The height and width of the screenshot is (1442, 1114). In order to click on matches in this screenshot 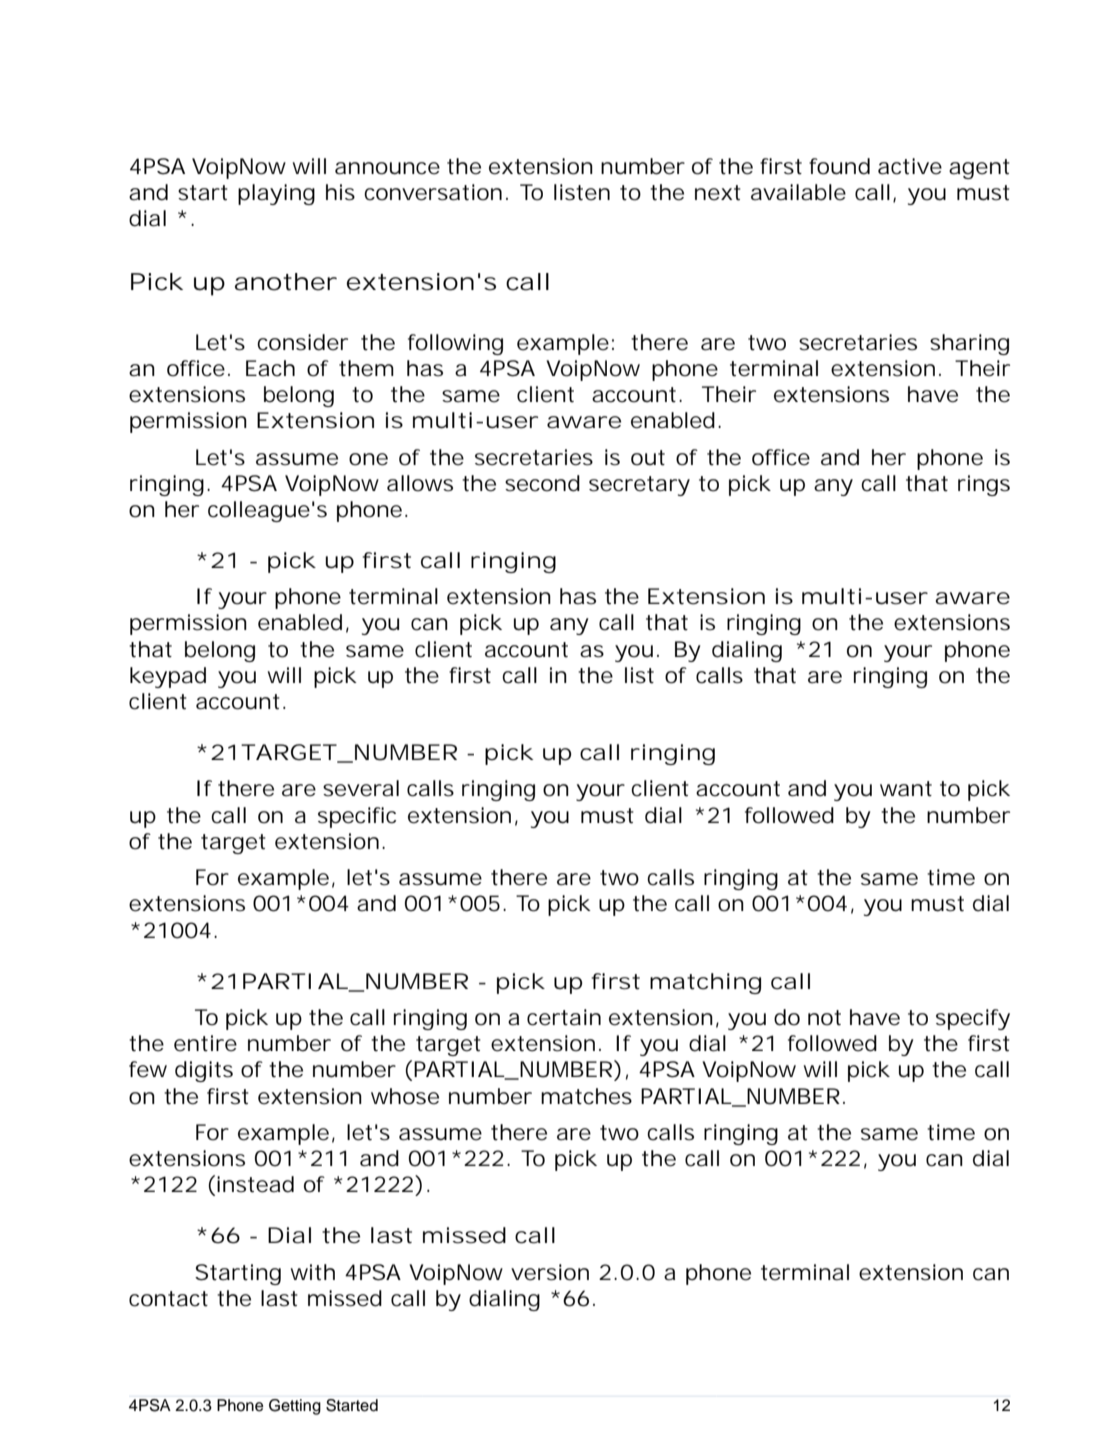, I will do `click(586, 1096)`.
